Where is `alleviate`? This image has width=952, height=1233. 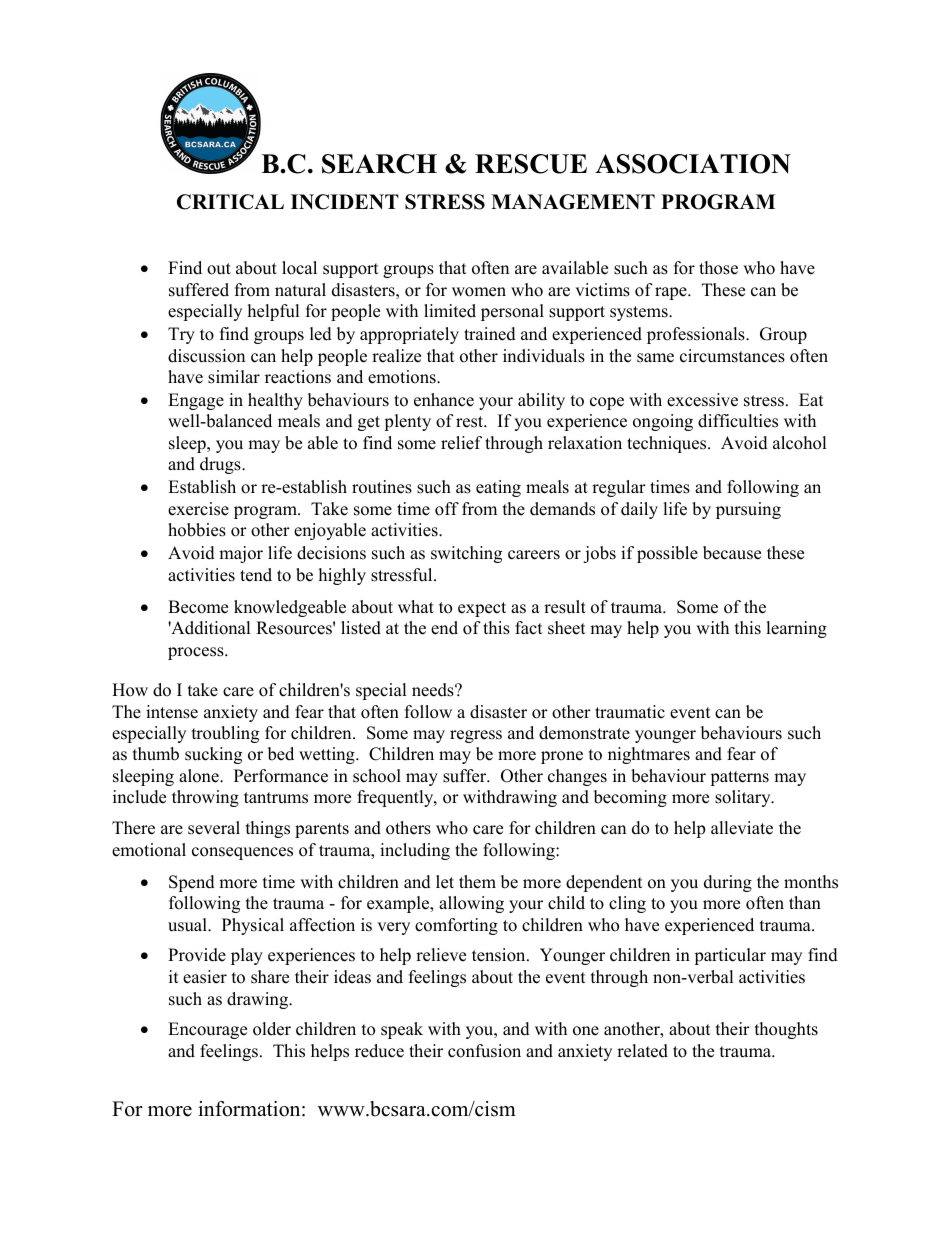
alleviate is located at coordinates (742, 828).
